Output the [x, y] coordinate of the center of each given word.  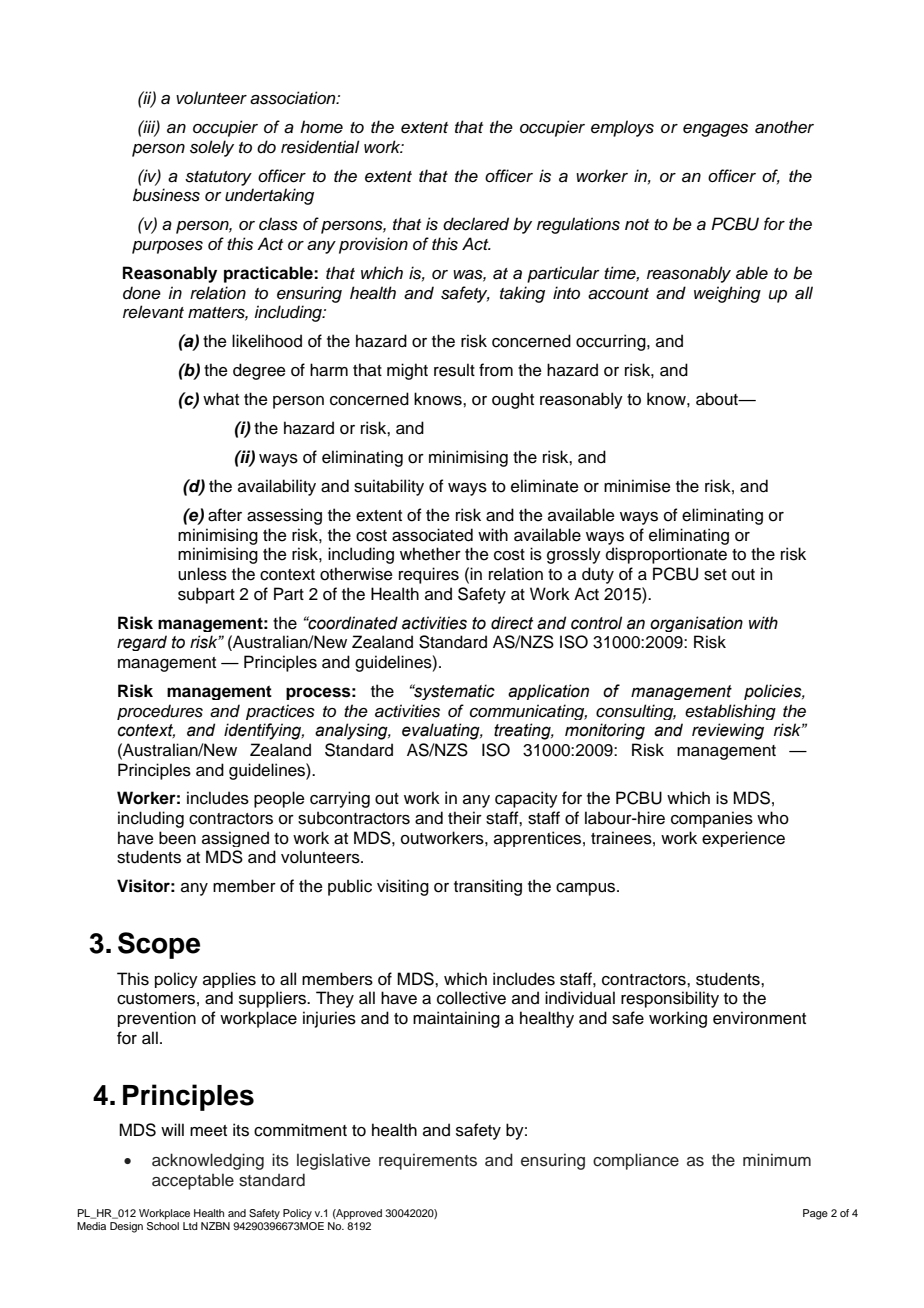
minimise [637, 486]
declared [476, 224]
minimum [777, 1160]
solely [212, 148]
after [225, 515]
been [177, 838]
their [465, 818]
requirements [428, 1161]
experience [743, 839]
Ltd [190, 1226]
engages [715, 130]
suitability [389, 487]
